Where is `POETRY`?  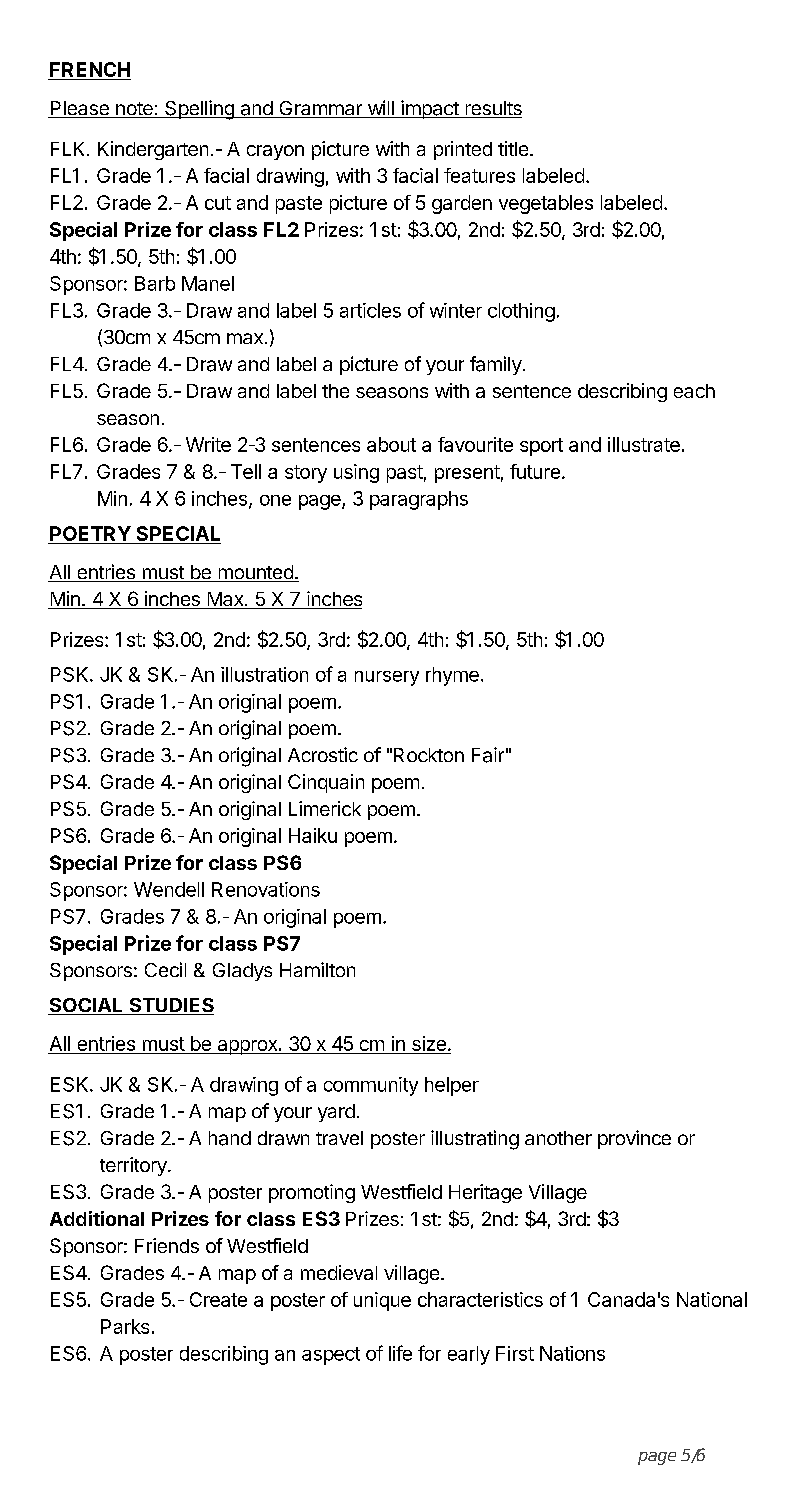
POETRY is located at coordinates (90, 535).
